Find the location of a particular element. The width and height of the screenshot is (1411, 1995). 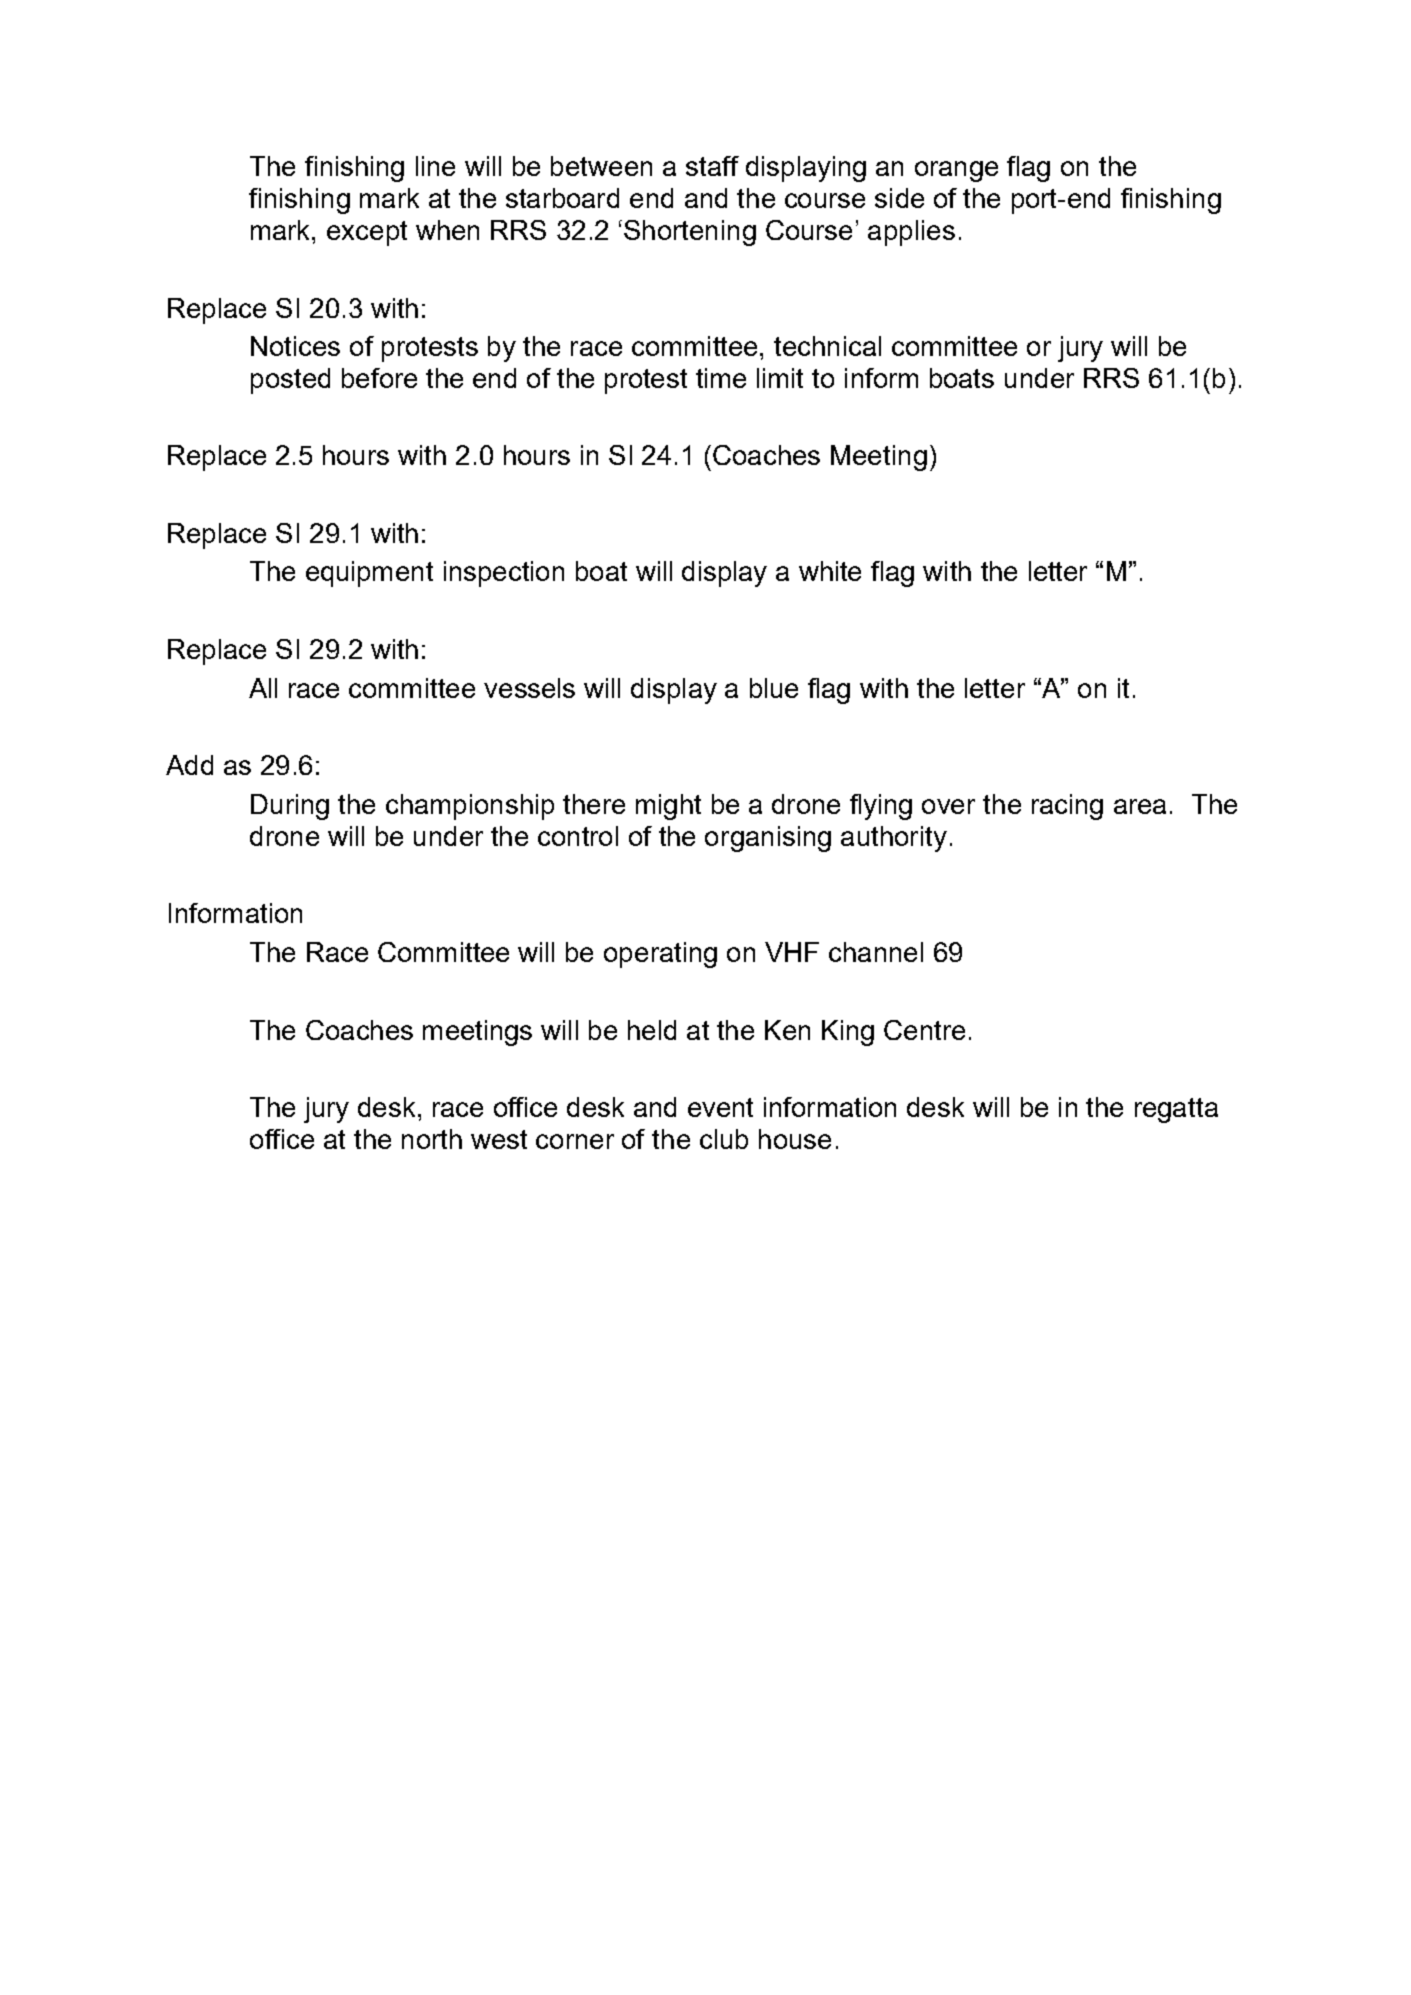

limit is located at coordinates (780, 378).
